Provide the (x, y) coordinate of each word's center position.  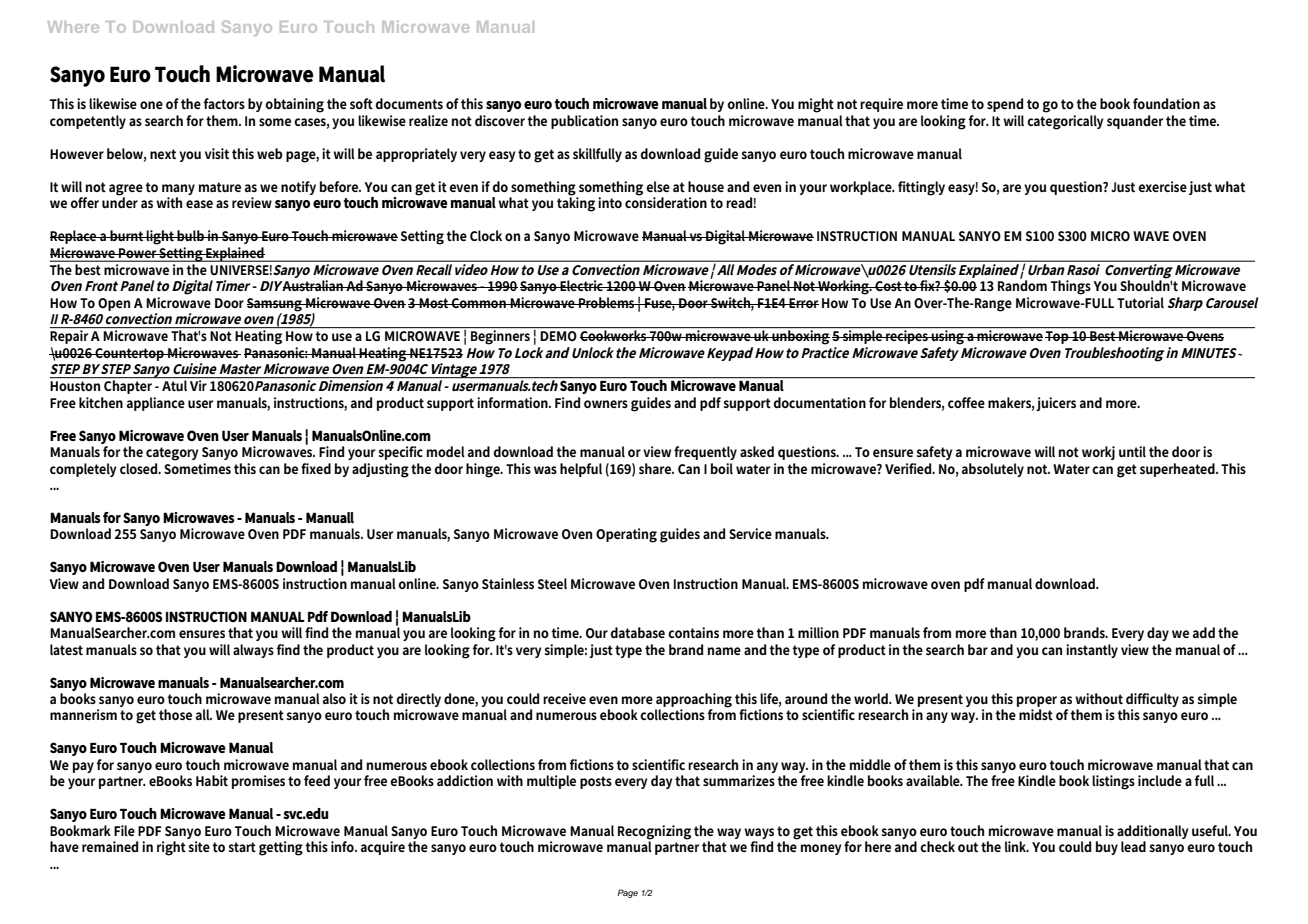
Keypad (730, 354)
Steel (552, 583)
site (199, 846)
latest (66, 649)
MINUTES (1209, 353)
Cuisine (195, 368)
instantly (1092, 651)
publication (584, 122)
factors (224, 103)
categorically (1065, 122)
